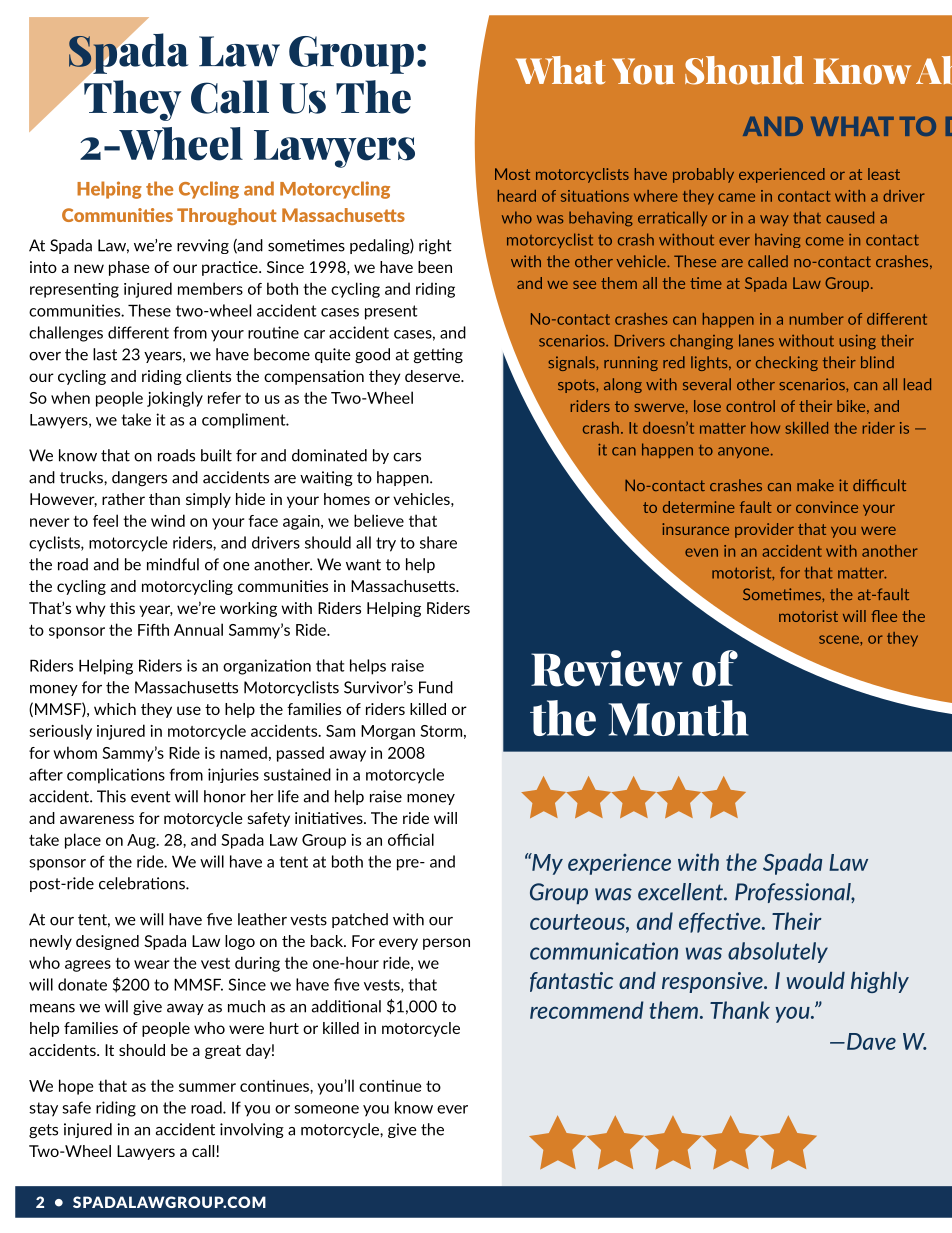 This screenshot has height=1233, width=952. I want to click on rather, so click(123, 499).
